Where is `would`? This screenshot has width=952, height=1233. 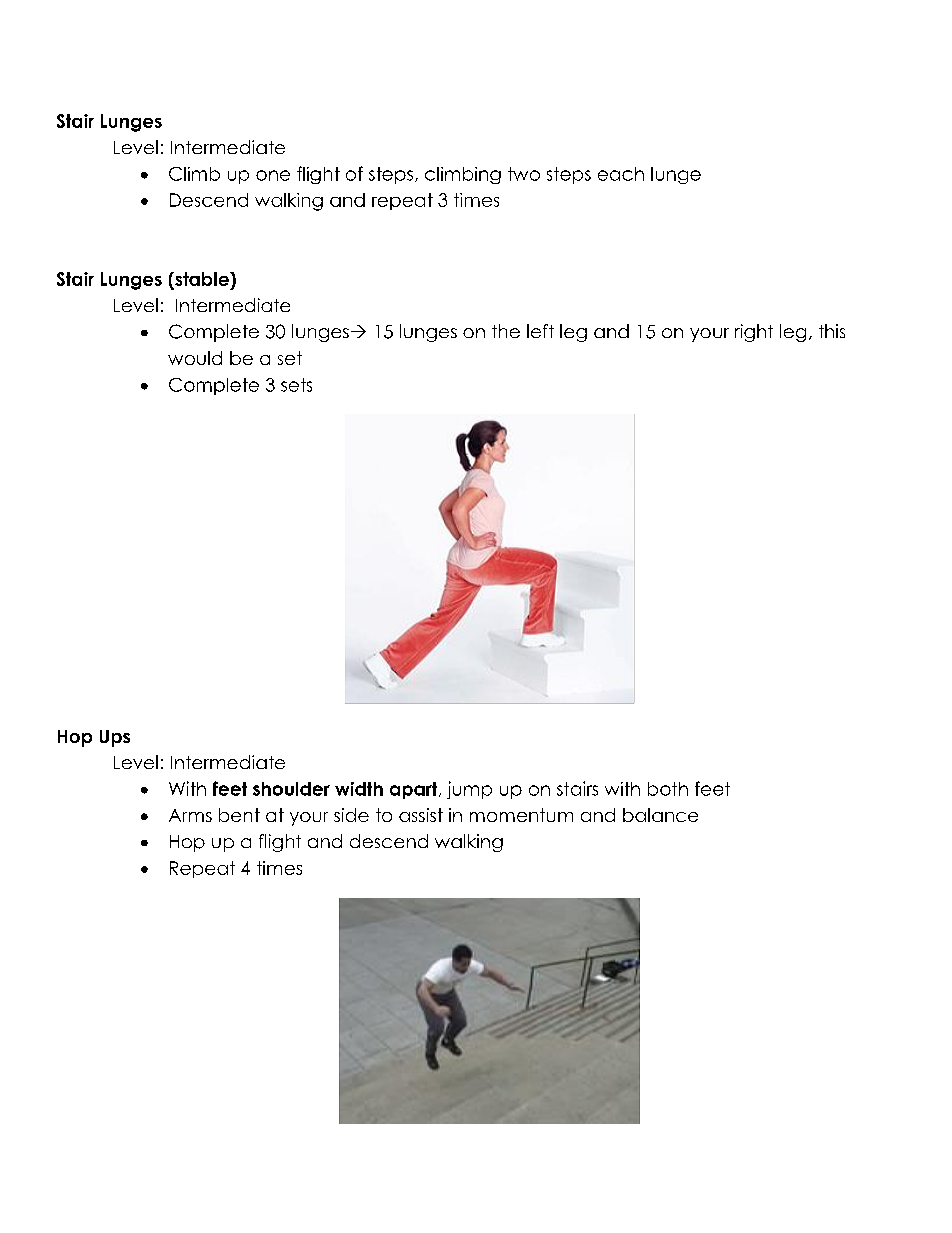
would is located at coordinates (195, 358).
